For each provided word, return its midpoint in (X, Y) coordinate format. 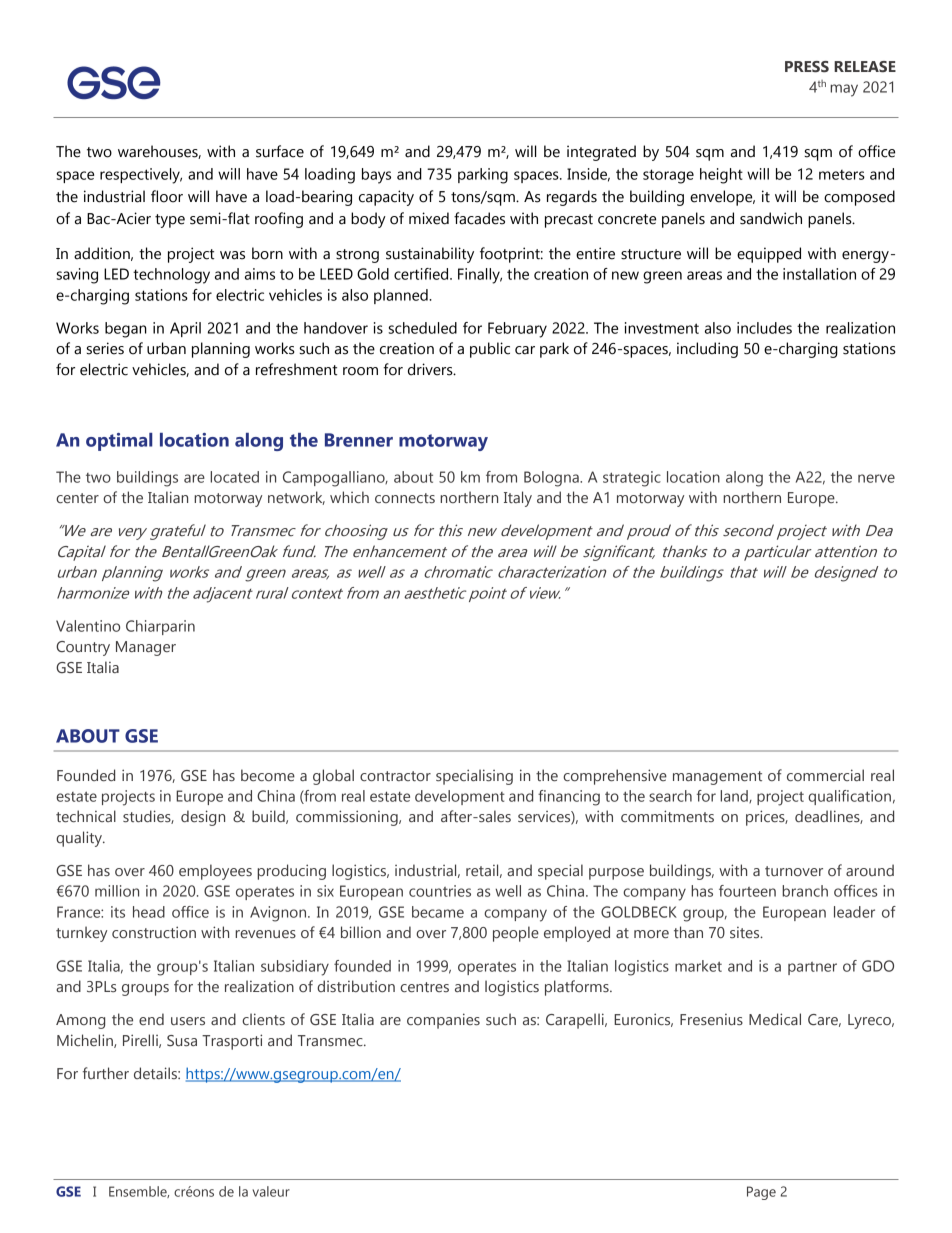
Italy (518, 499)
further (106, 1073)
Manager (146, 648)
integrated (601, 153)
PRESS (807, 67)
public (490, 350)
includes (764, 328)
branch (805, 891)
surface (280, 151)
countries (440, 891)
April (185, 329)
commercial (825, 775)
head (149, 912)
